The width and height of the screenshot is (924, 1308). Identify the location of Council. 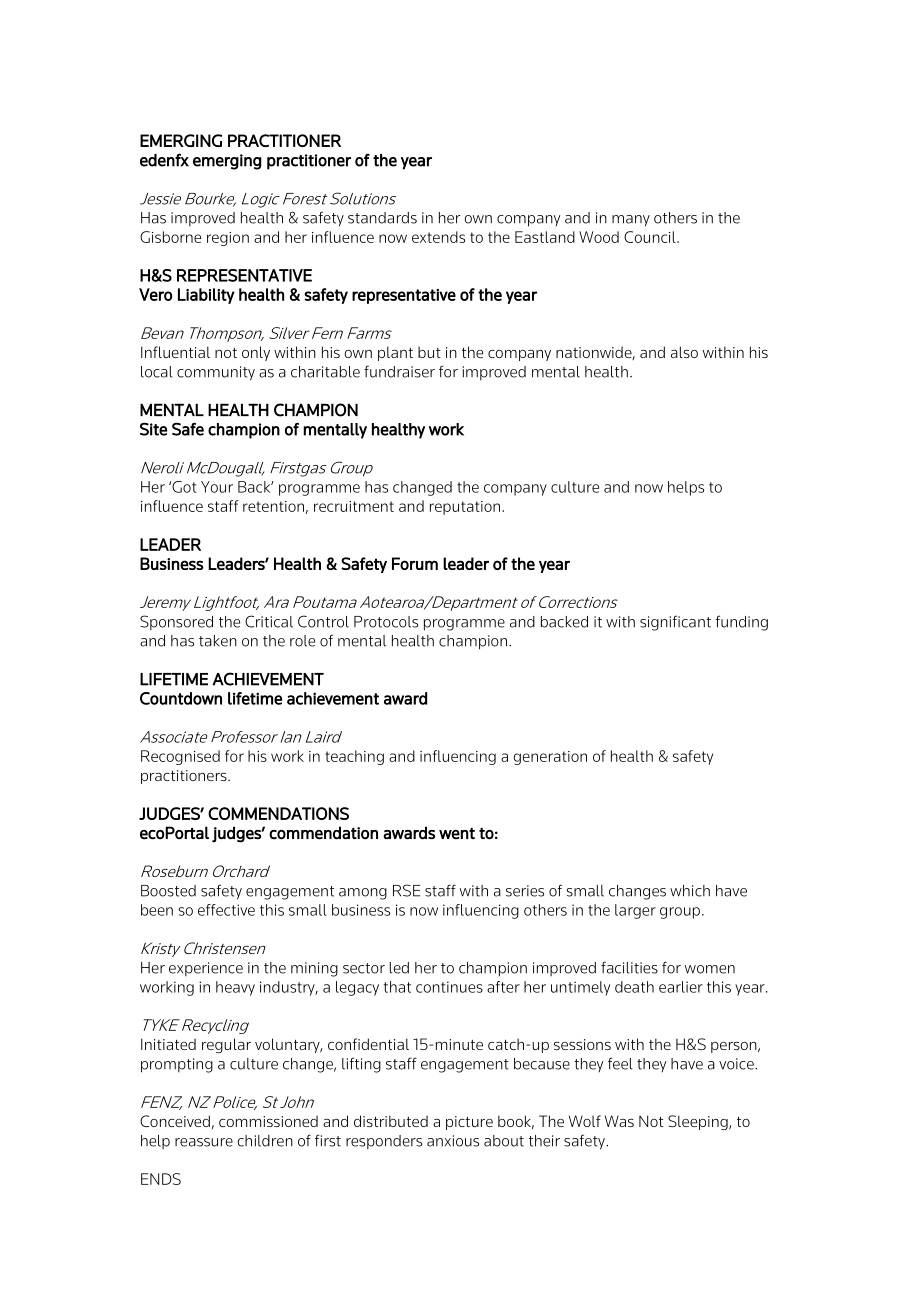
(651, 237).
